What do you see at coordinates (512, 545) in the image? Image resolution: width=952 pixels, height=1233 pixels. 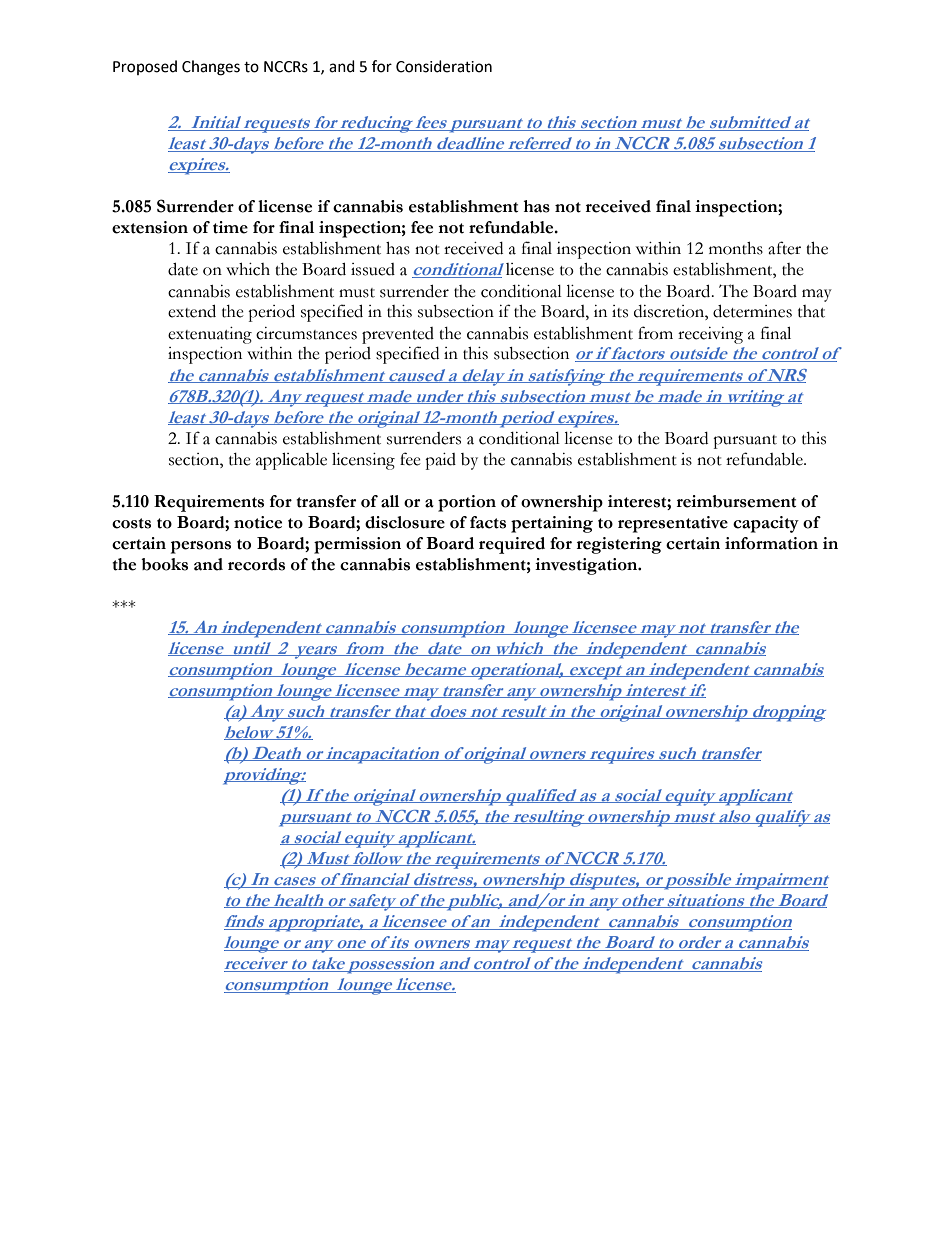 I see `required` at bounding box center [512, 545].
